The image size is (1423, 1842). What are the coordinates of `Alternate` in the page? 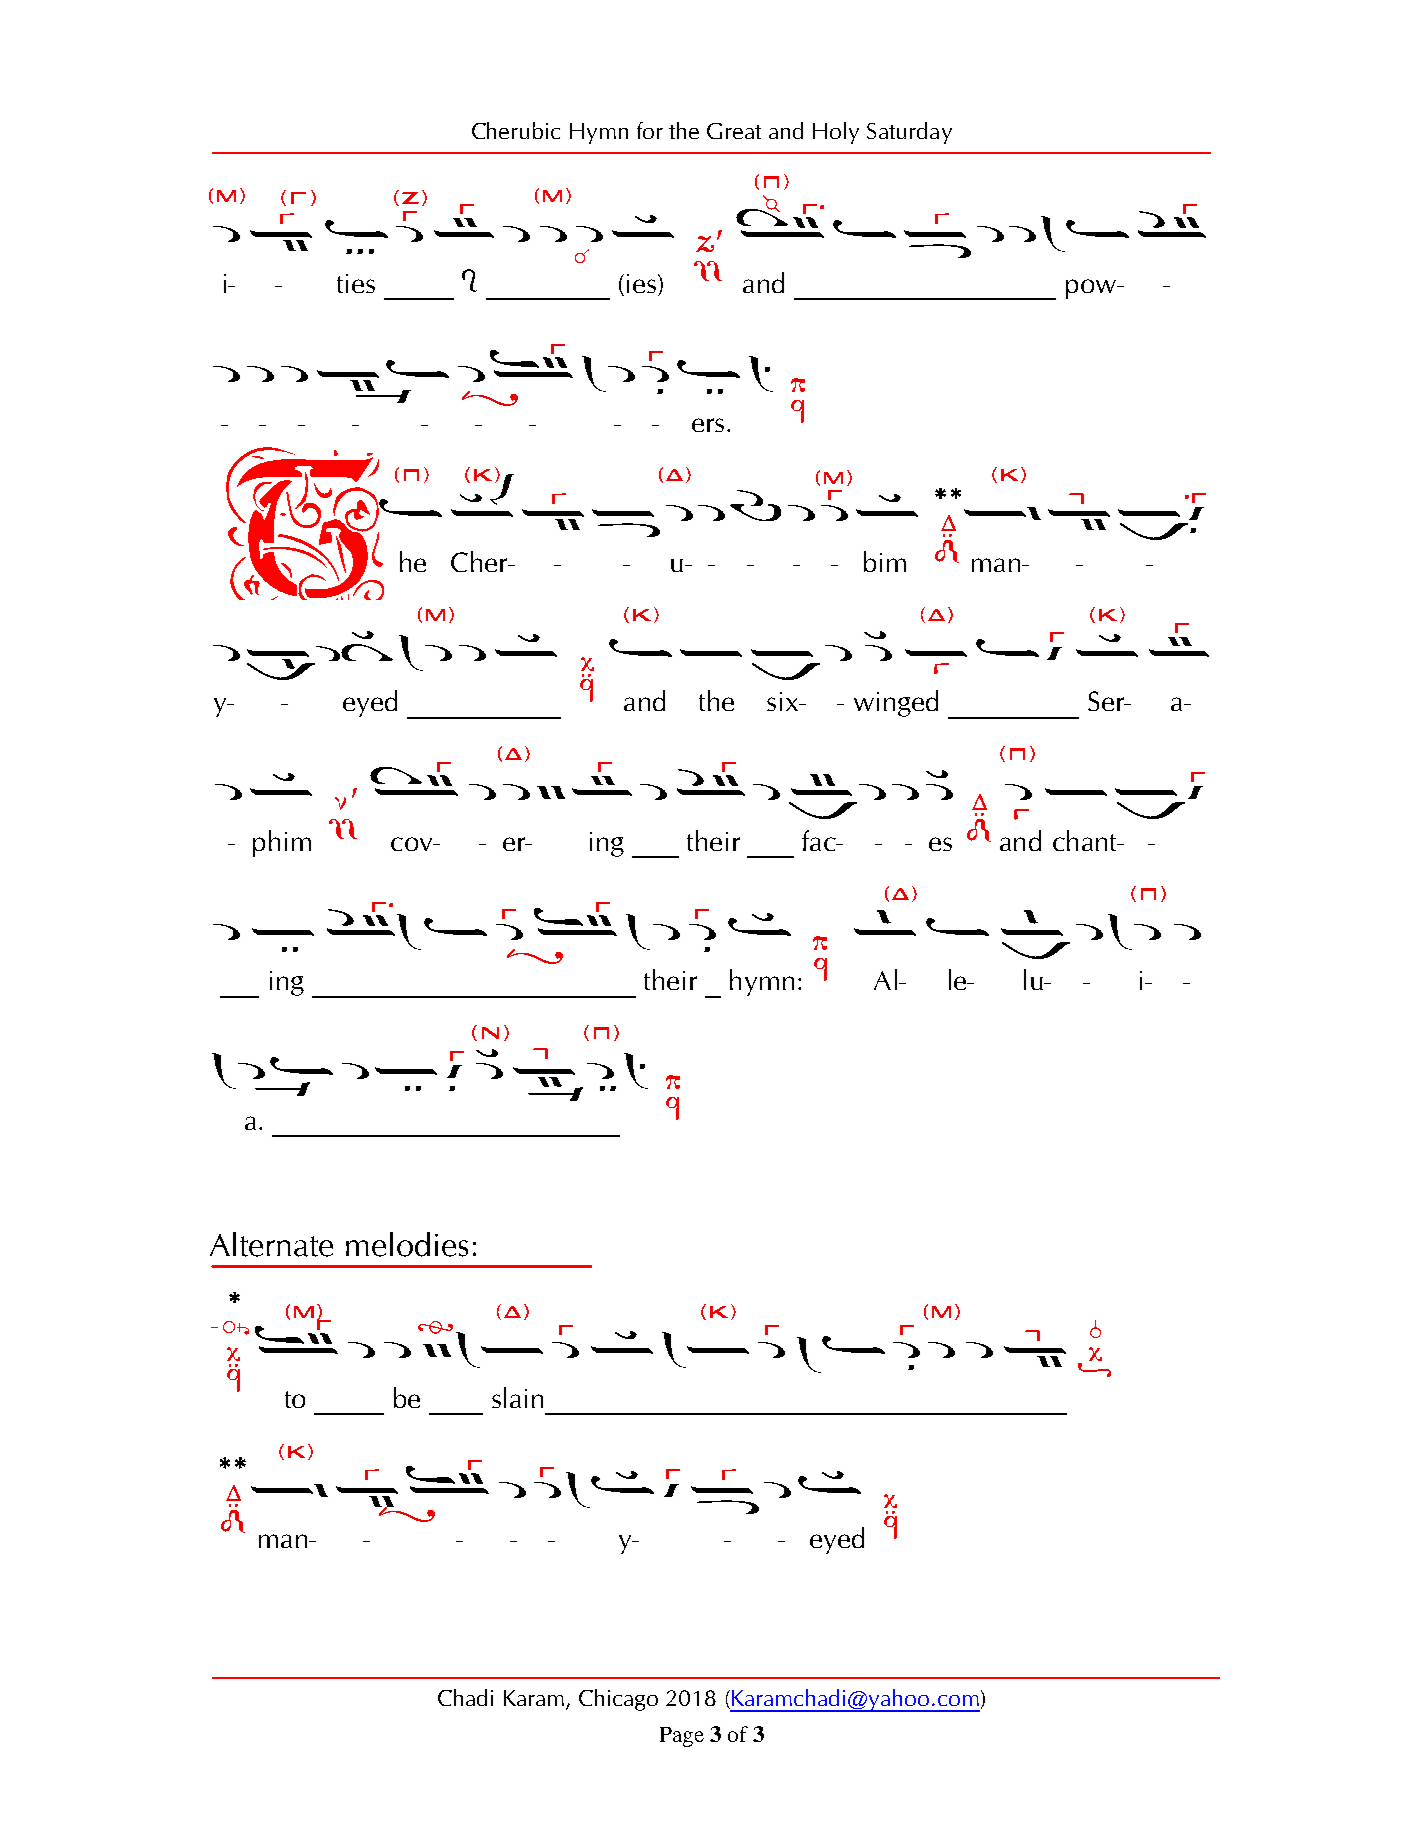 It's located at (271, 1244).
